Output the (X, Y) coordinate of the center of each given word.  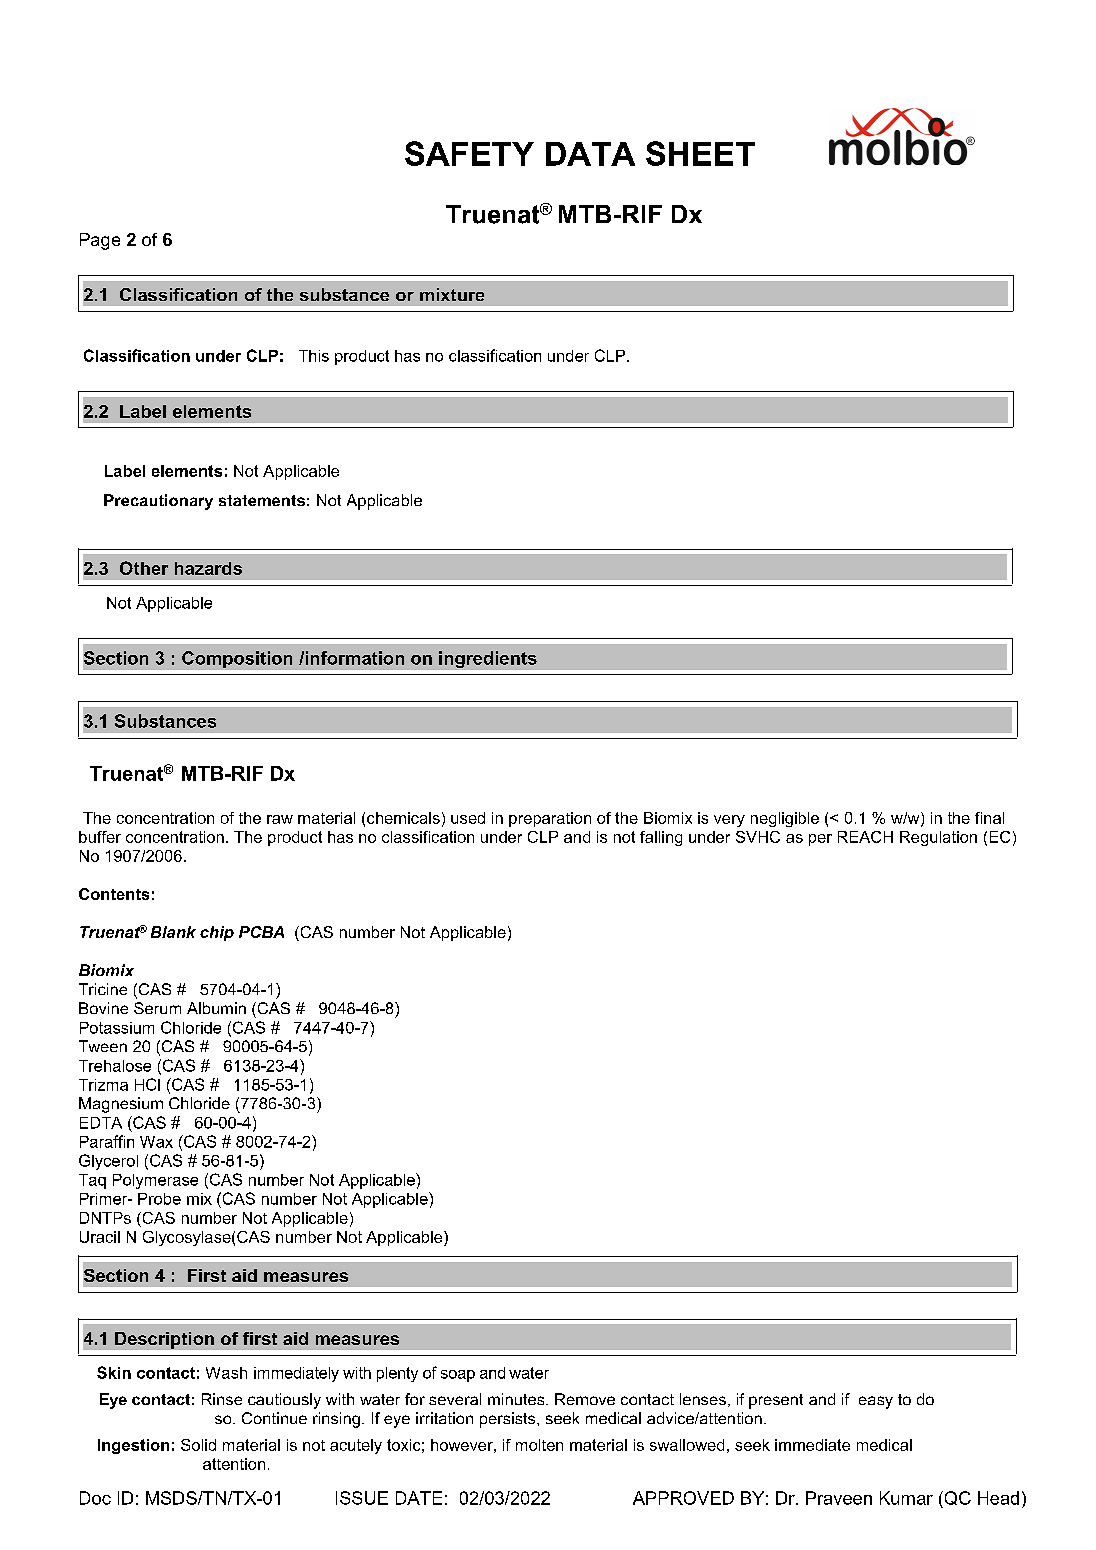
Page (100, 241)
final (989, 818)
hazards (208, 568)
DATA (590, 154)
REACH (865, 837)
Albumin (216, 1008)
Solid (198, 1445)
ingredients (488, 659)
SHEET (700, 153)
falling (661, 838)
